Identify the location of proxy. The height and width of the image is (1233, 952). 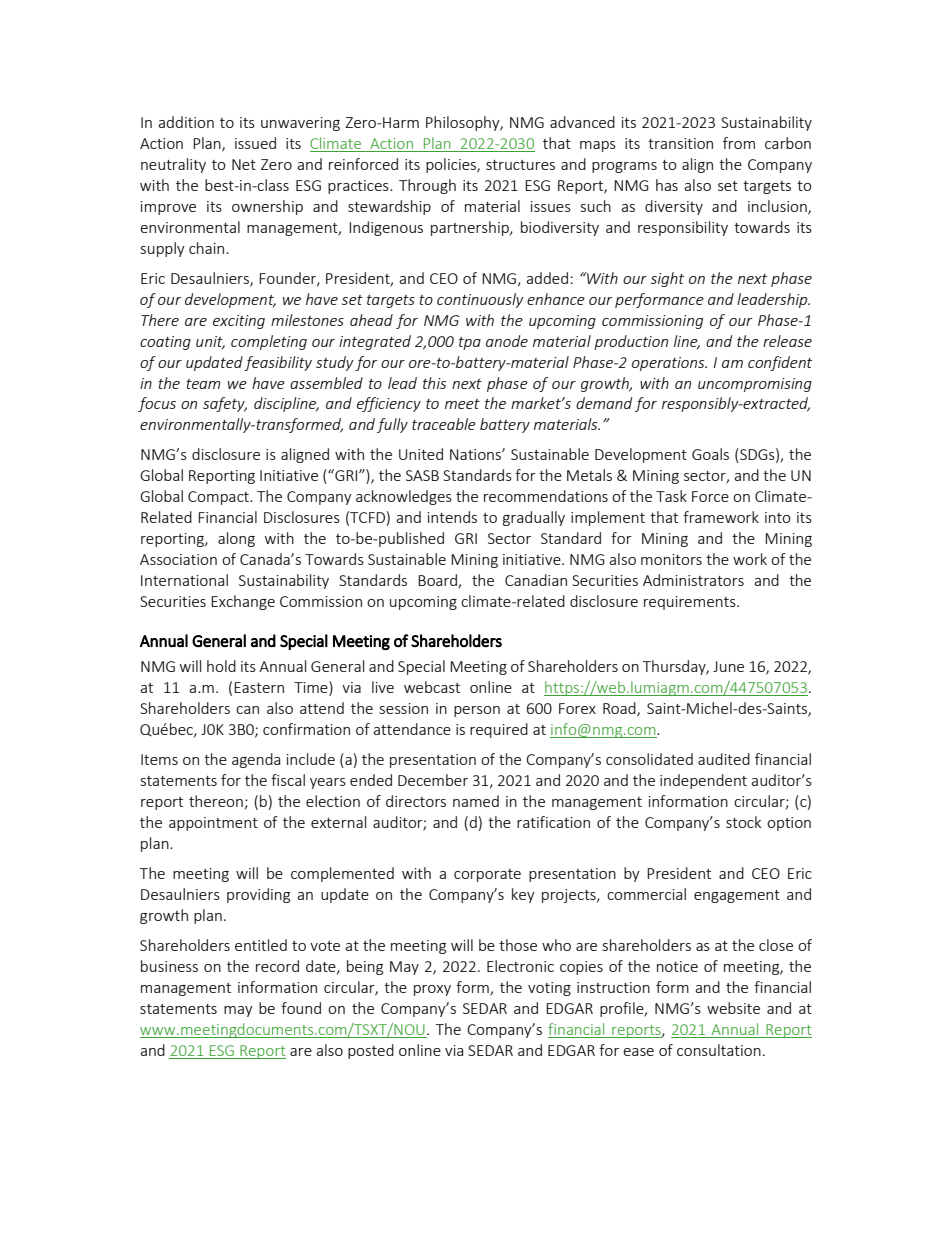
(432, 990).
